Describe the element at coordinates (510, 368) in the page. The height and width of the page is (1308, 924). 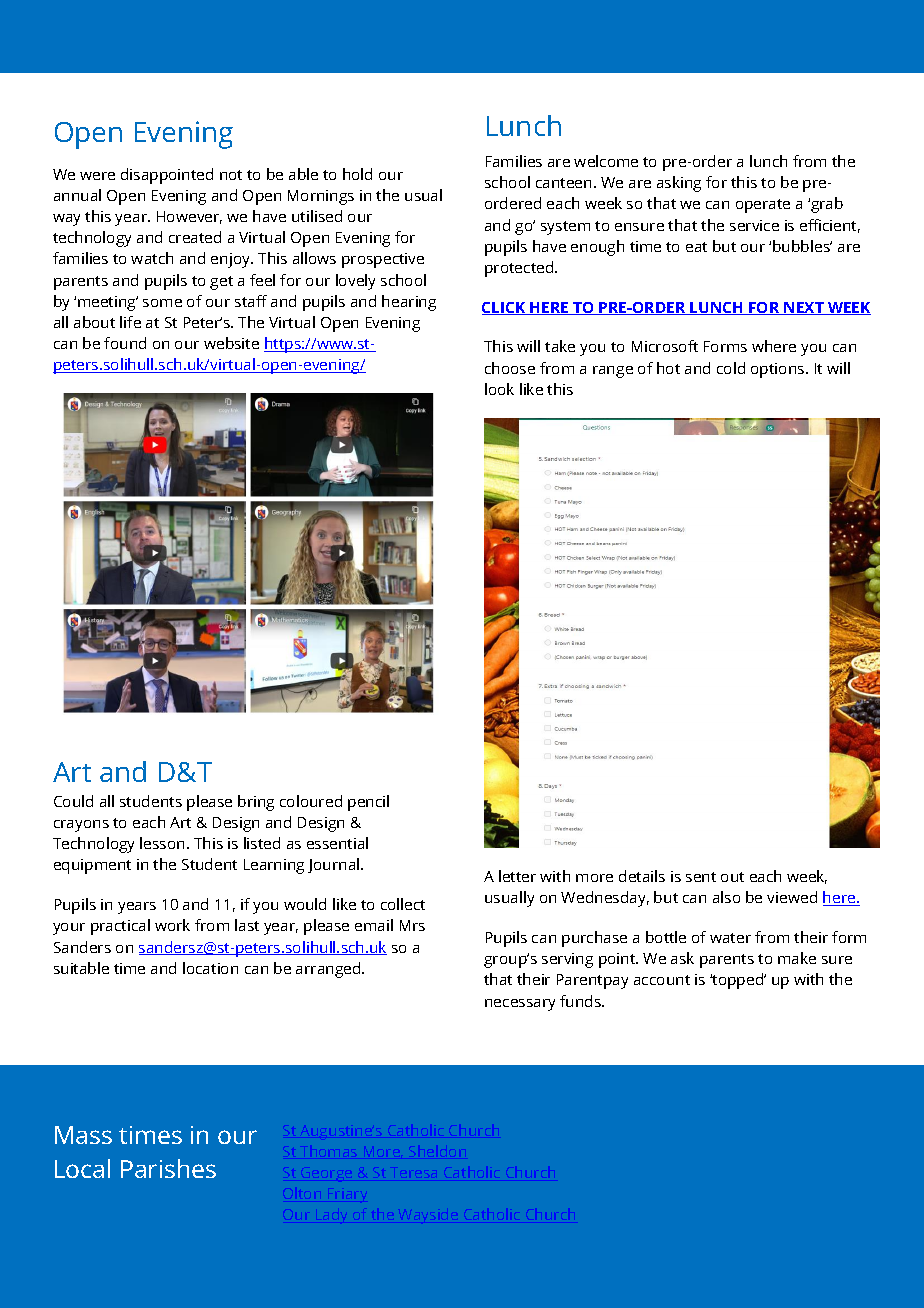
I see `choose` at that location.
